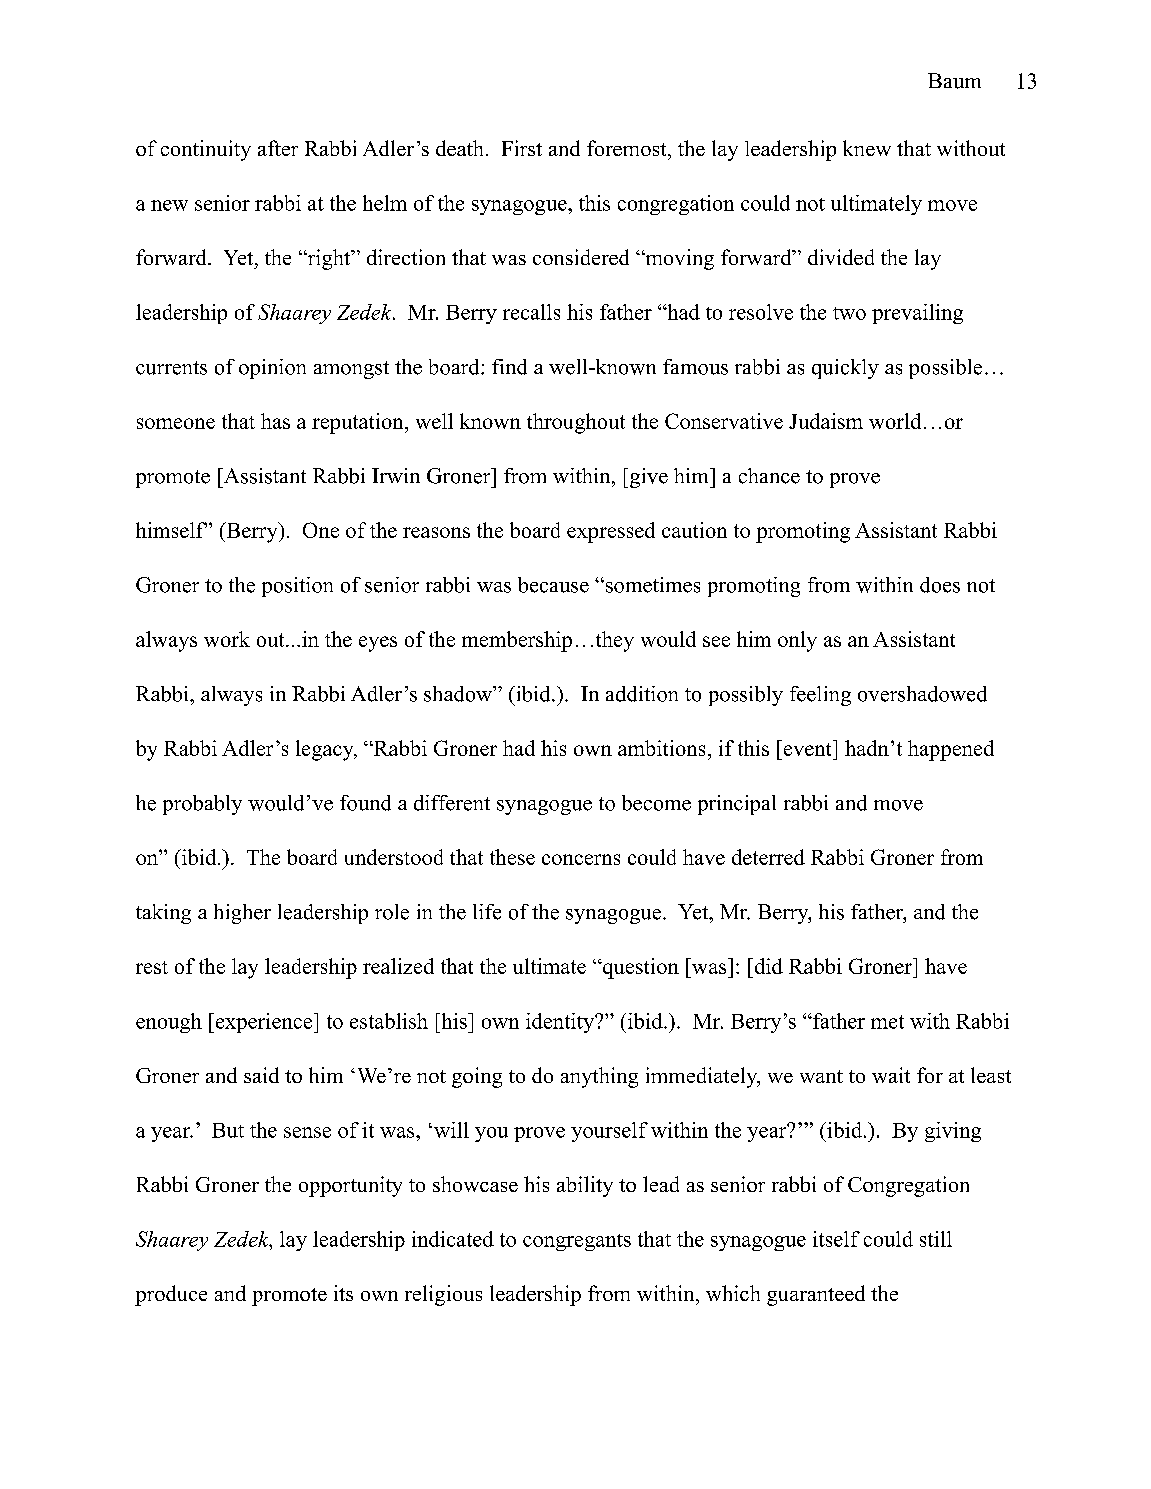 The height and width of the screenshot is (1489, 1151). I want to click on knew, so click(867, 148).
